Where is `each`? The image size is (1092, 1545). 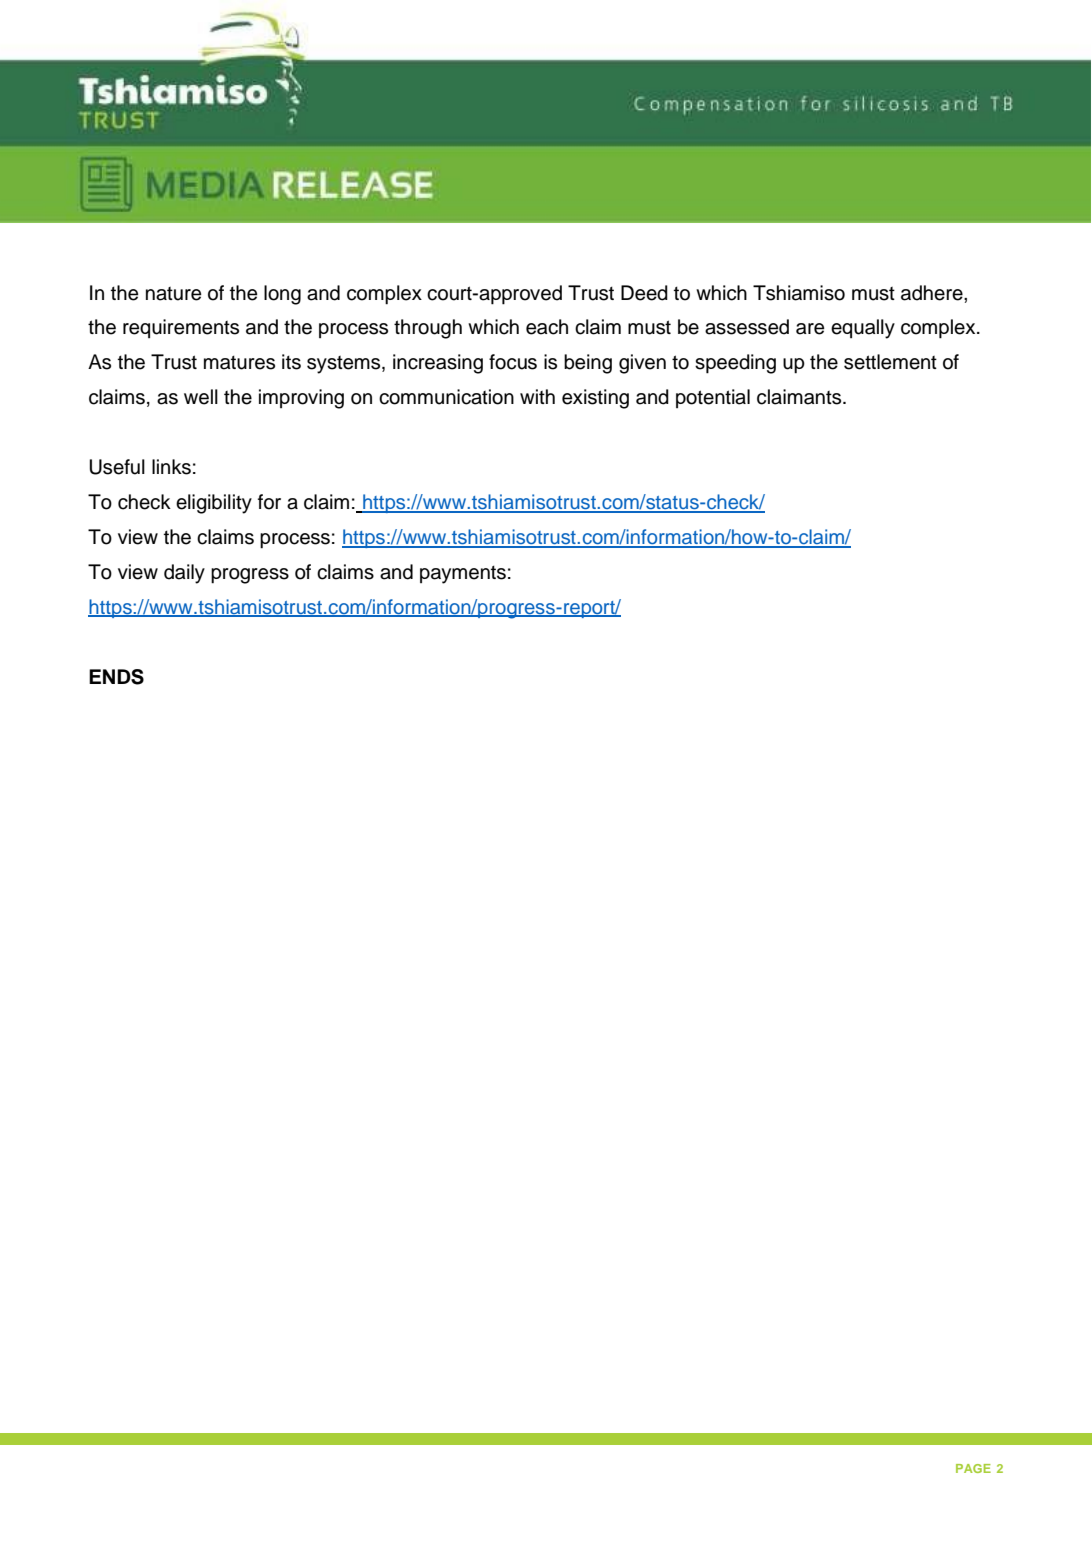
each is located at coordinates (547, 327).
